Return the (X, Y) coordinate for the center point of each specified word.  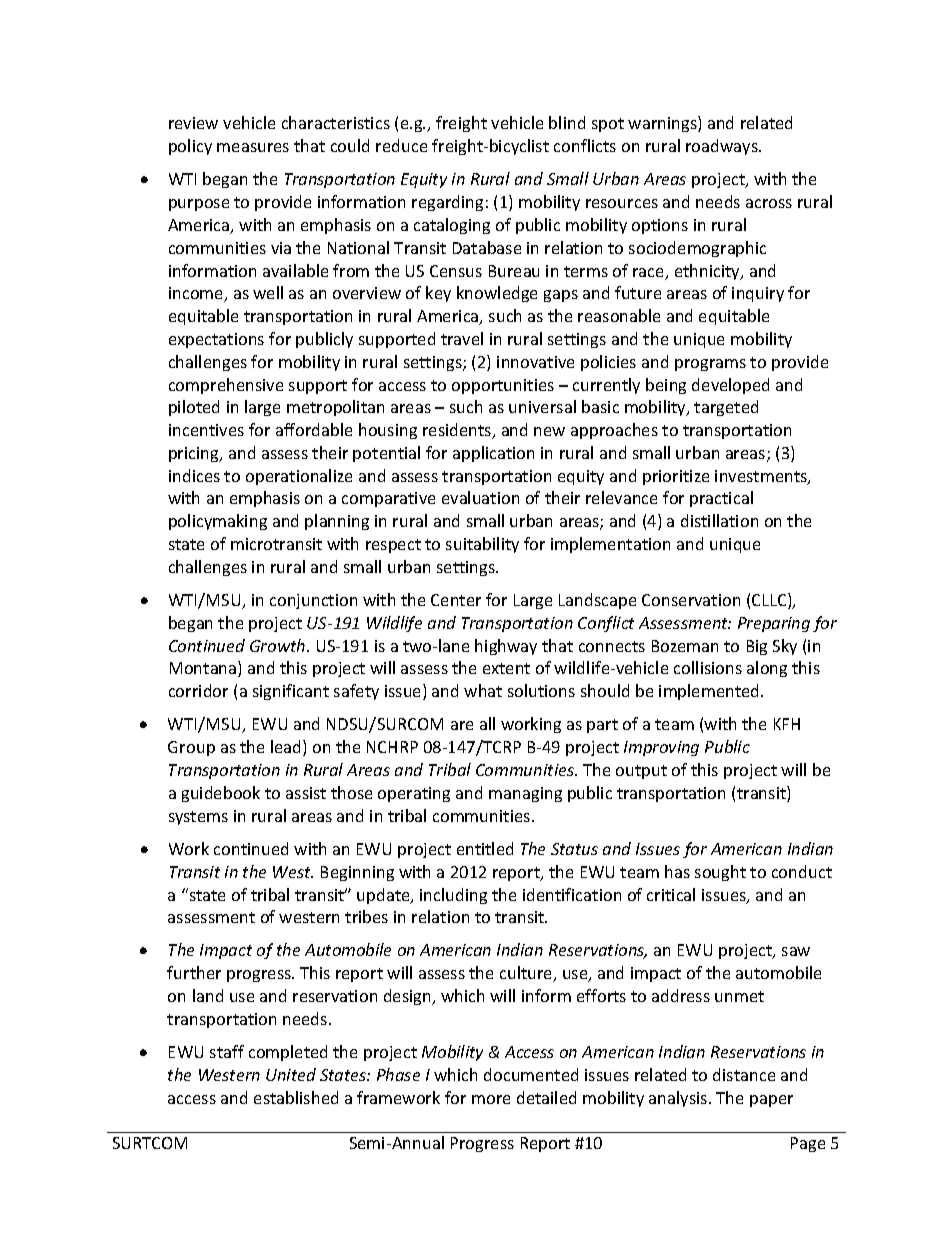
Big (757, 647)
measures (253, 147)
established (296, 1097)
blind (567, 122)
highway (506, 647)
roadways (723, 147)
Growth (279, 645)
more (491, 1099)
